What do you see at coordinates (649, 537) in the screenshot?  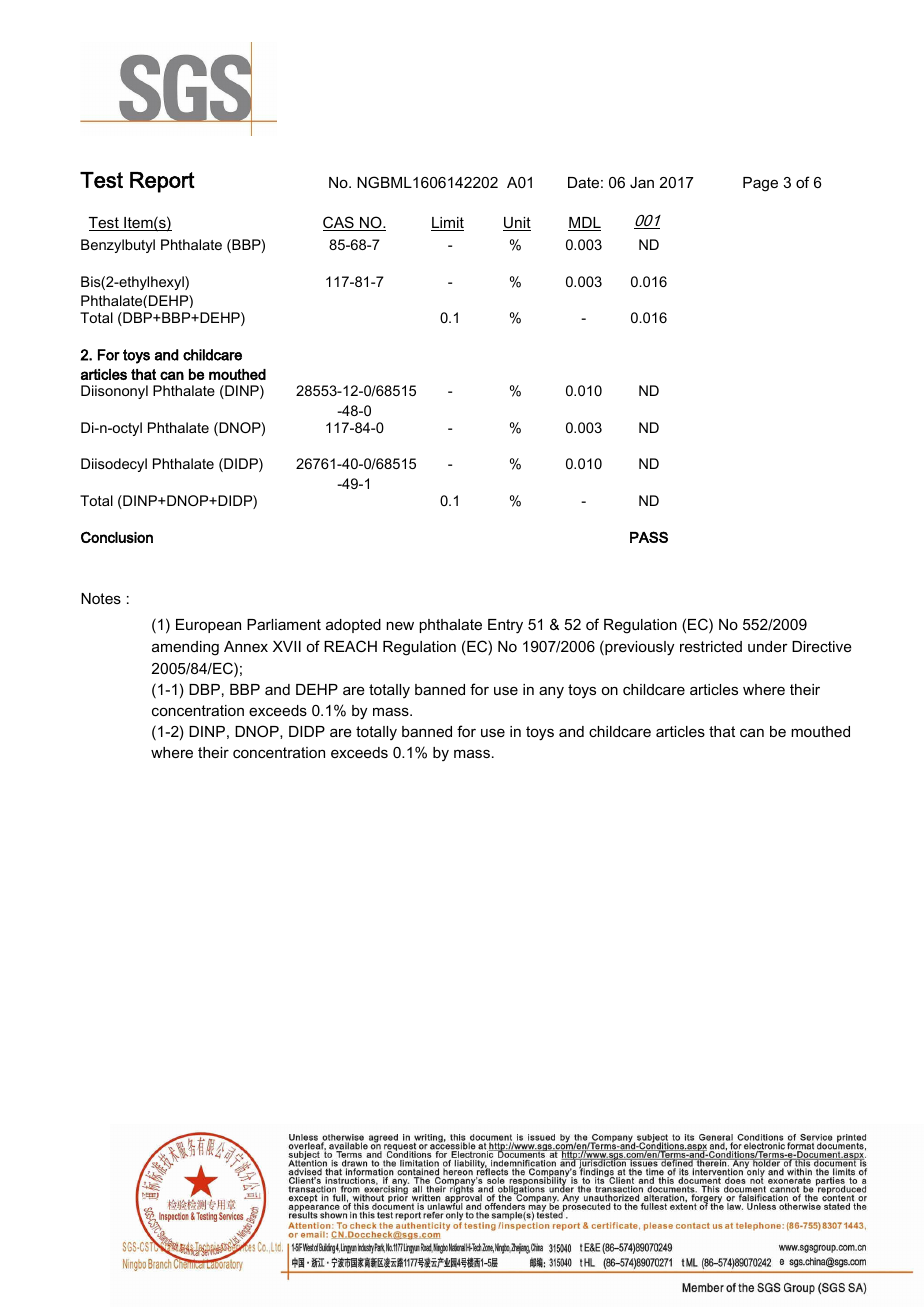 I see `PASS` at bounding box center [649, 537].
